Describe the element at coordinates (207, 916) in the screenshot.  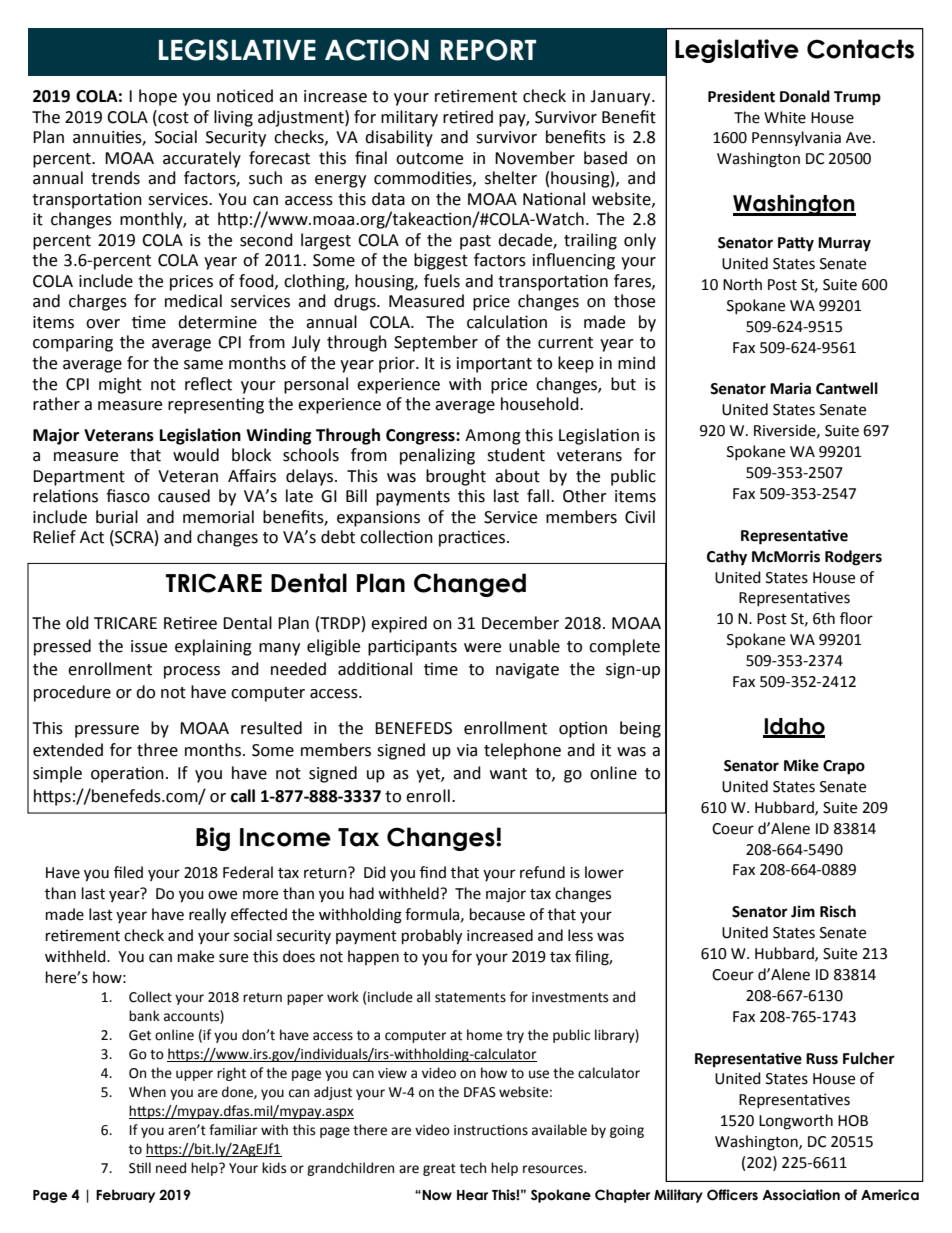
I see `really` at that location.
